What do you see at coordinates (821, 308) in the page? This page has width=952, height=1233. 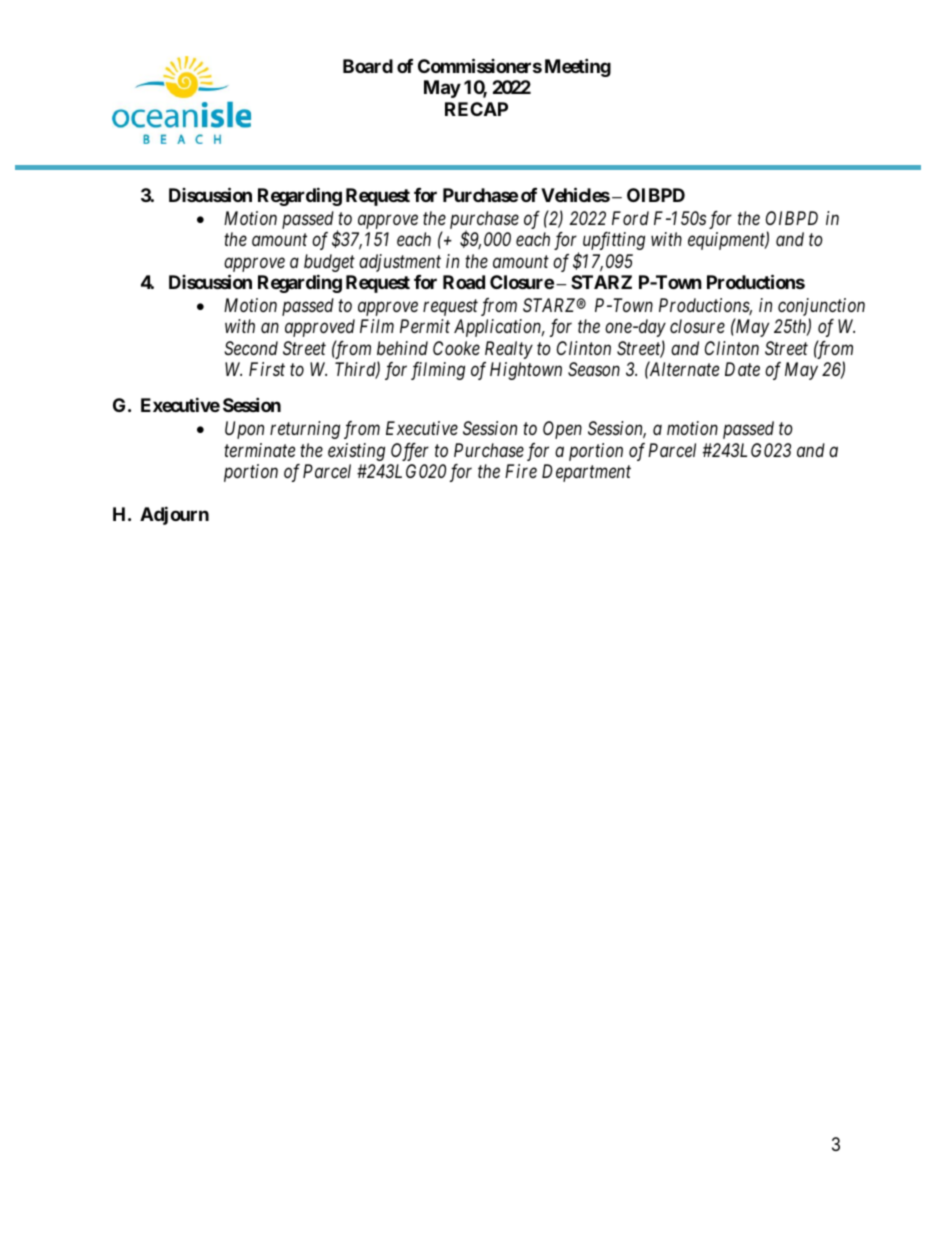 I see `conjunction` at bounding box center [821, 308].
